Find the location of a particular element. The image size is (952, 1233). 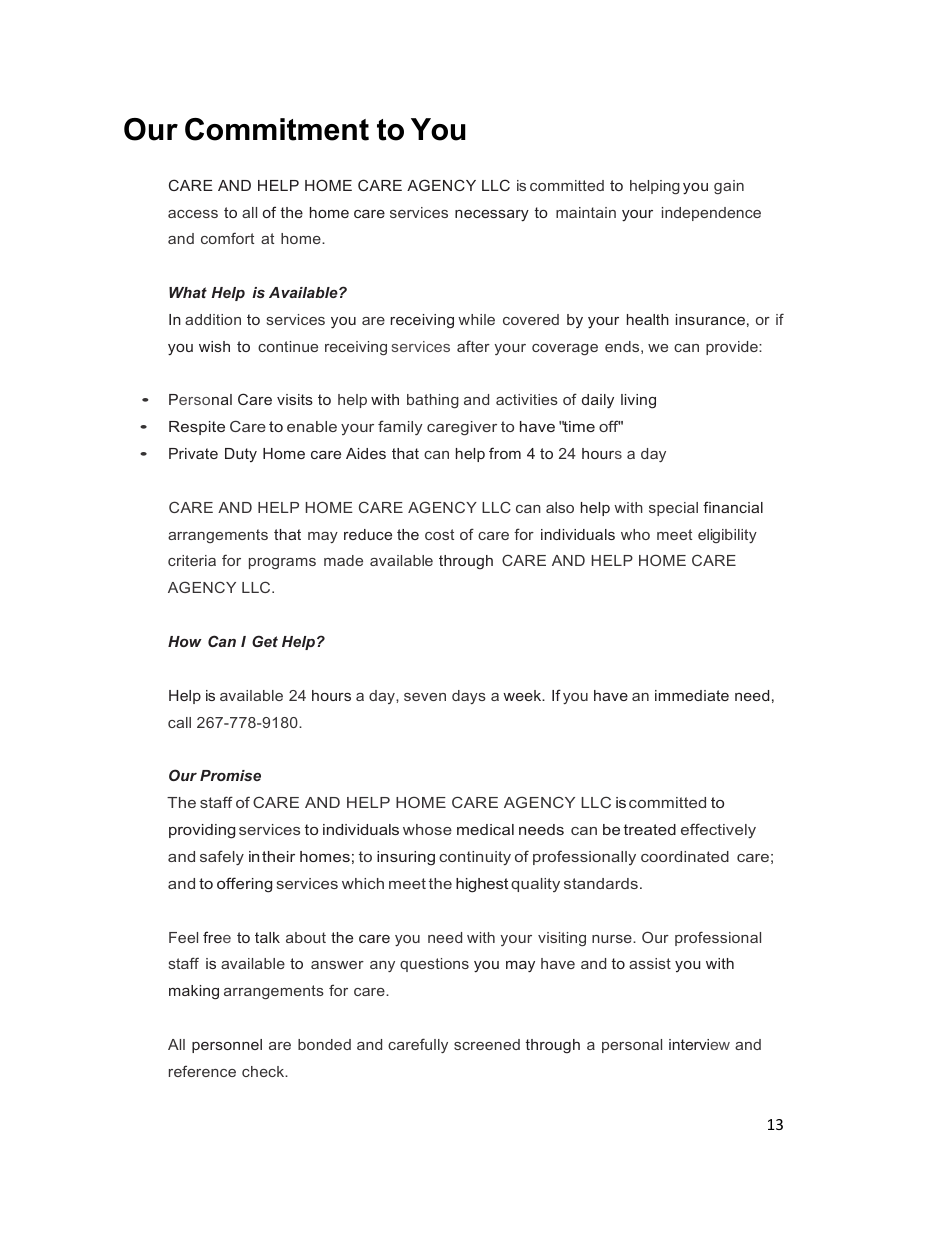

Duty is located at coordinates (241, 455).
